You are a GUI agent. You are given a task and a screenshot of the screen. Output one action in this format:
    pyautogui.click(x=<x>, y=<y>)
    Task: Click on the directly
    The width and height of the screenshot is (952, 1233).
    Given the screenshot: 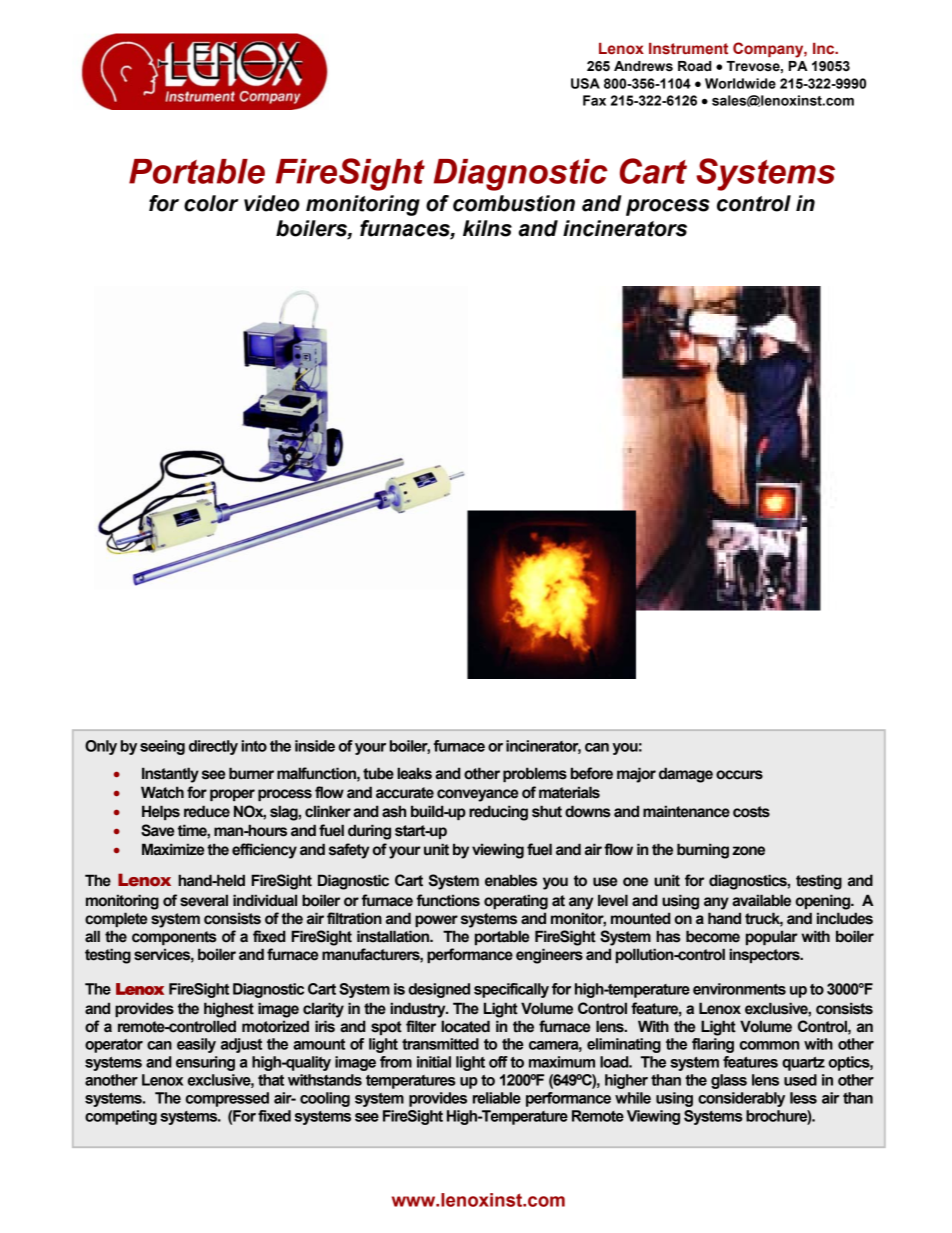 What is the action you would take?
    pyautogui.click(x=213, y=747)
